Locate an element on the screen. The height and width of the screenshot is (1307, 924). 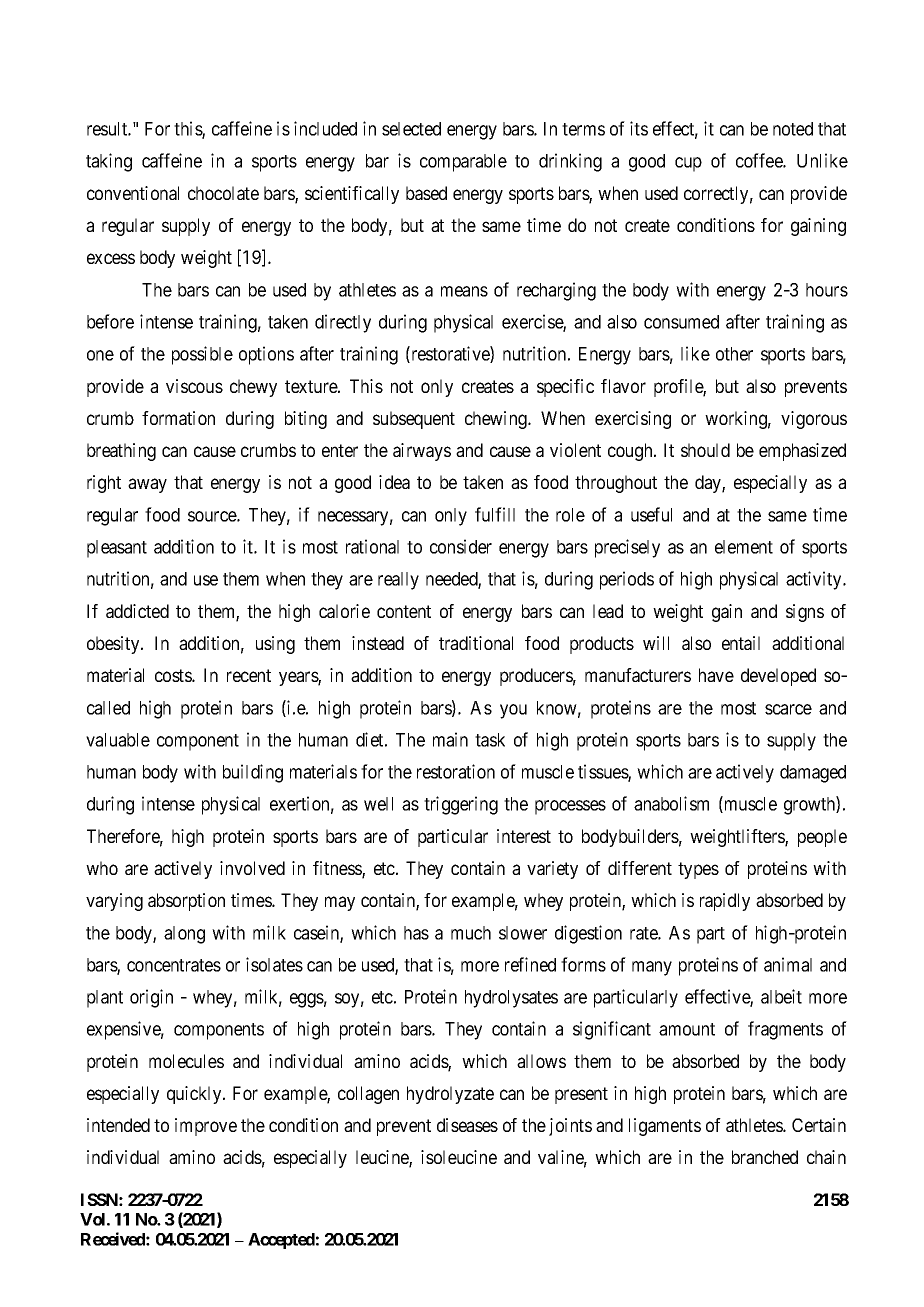
building is located at coordinates (253, 773).
